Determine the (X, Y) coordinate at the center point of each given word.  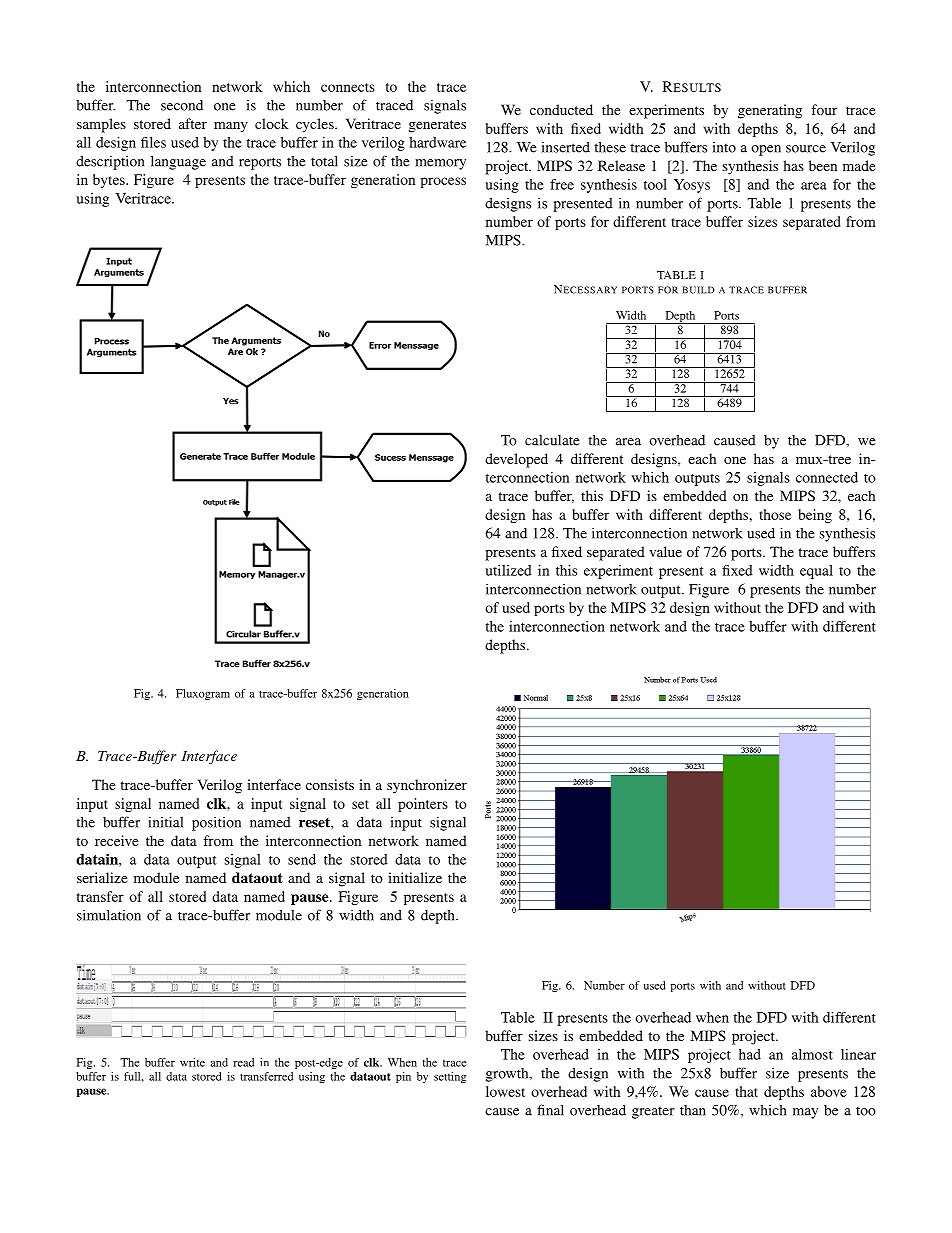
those (775, 514)
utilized (508, 570)
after (193, 123)
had (750, 1054)
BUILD (698, 290)
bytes (110, 181)
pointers (423, 805)
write (192, 1062)
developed (516, 460)
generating (770, 111)
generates (437, 126)
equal (816, 572)
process (443, 182)
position (216, 823)
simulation (109, 915)
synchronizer (427, 786)
